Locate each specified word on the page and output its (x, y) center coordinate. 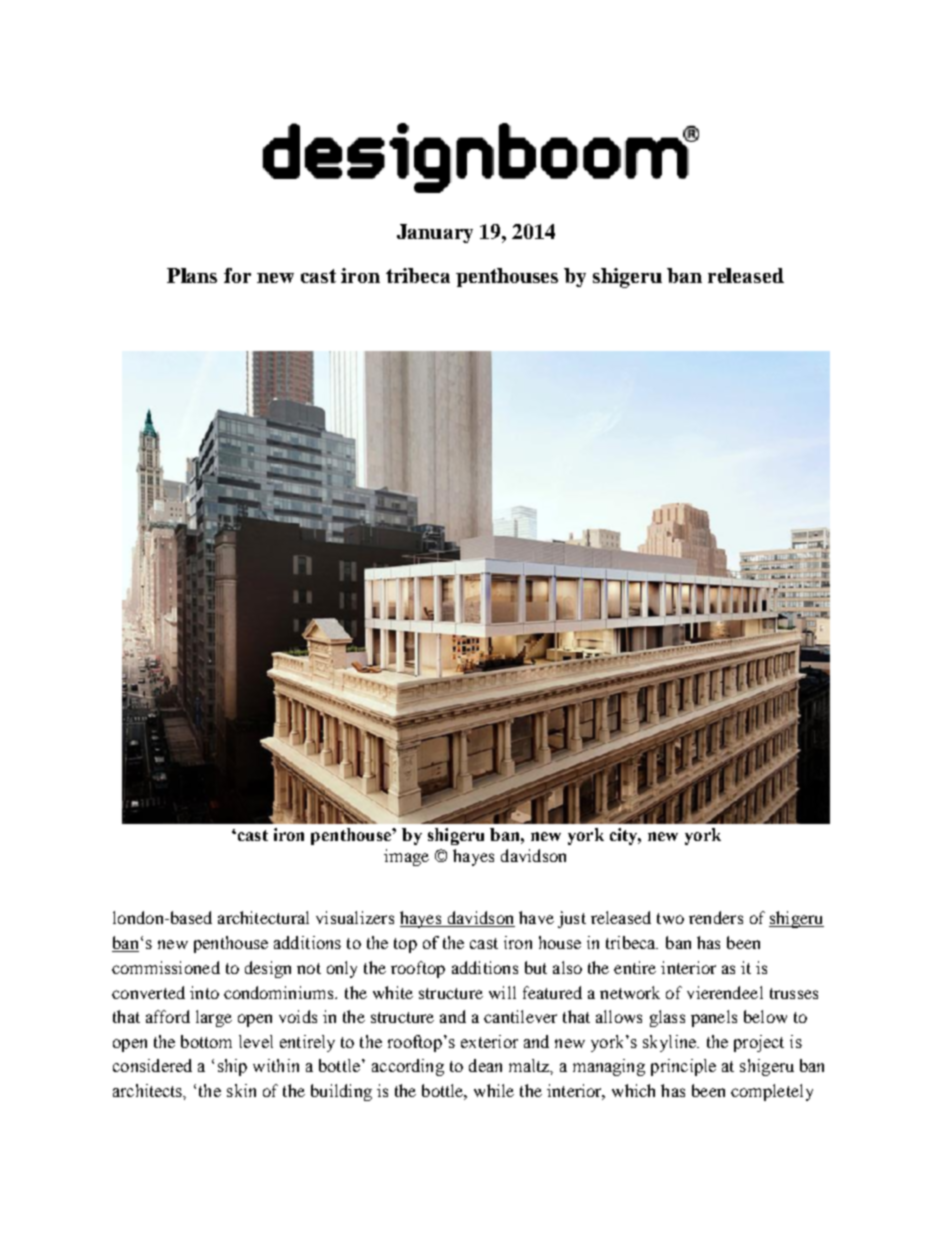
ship (232, 1067)
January (435, 233)
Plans (192, 275)
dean (485, 1065)
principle (683, 1067)
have (536, 917)
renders (716, 917)
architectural (263, 917)
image (406, 857)
